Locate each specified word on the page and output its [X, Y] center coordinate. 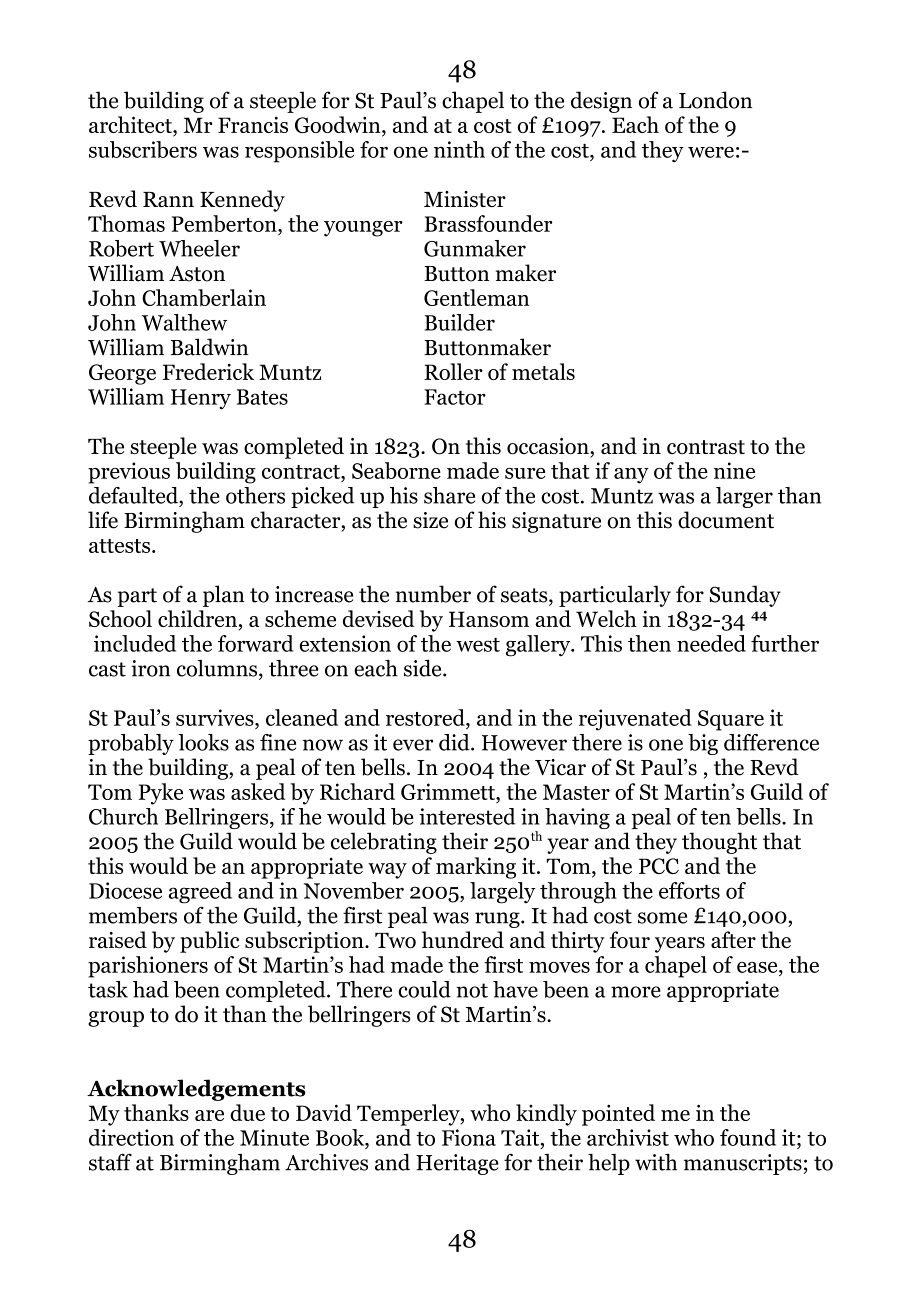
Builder [460, 322]
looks [203, 742]
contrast [706, 447]
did [455, 742]
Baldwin [209, 347]
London [715, 100]
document [726, 520]
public [210, 942]
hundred [463, 939]
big [703, 744]
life [103, 520]
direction [131, 1137]
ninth [459, 149]
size [430, 520]
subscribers [143, 149]
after [733, 939]
